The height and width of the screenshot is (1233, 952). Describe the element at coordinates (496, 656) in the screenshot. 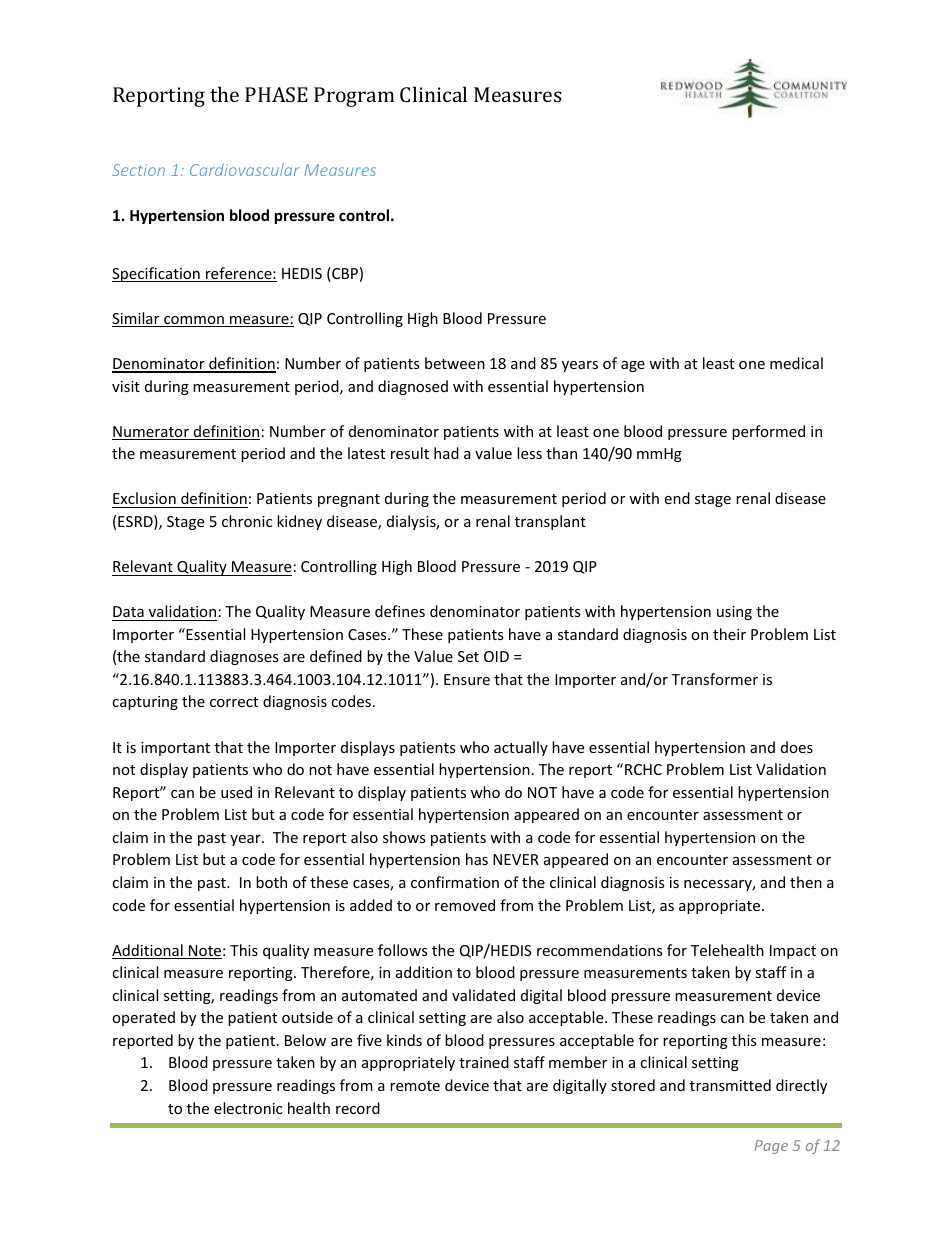

I see `OID` at that location.
